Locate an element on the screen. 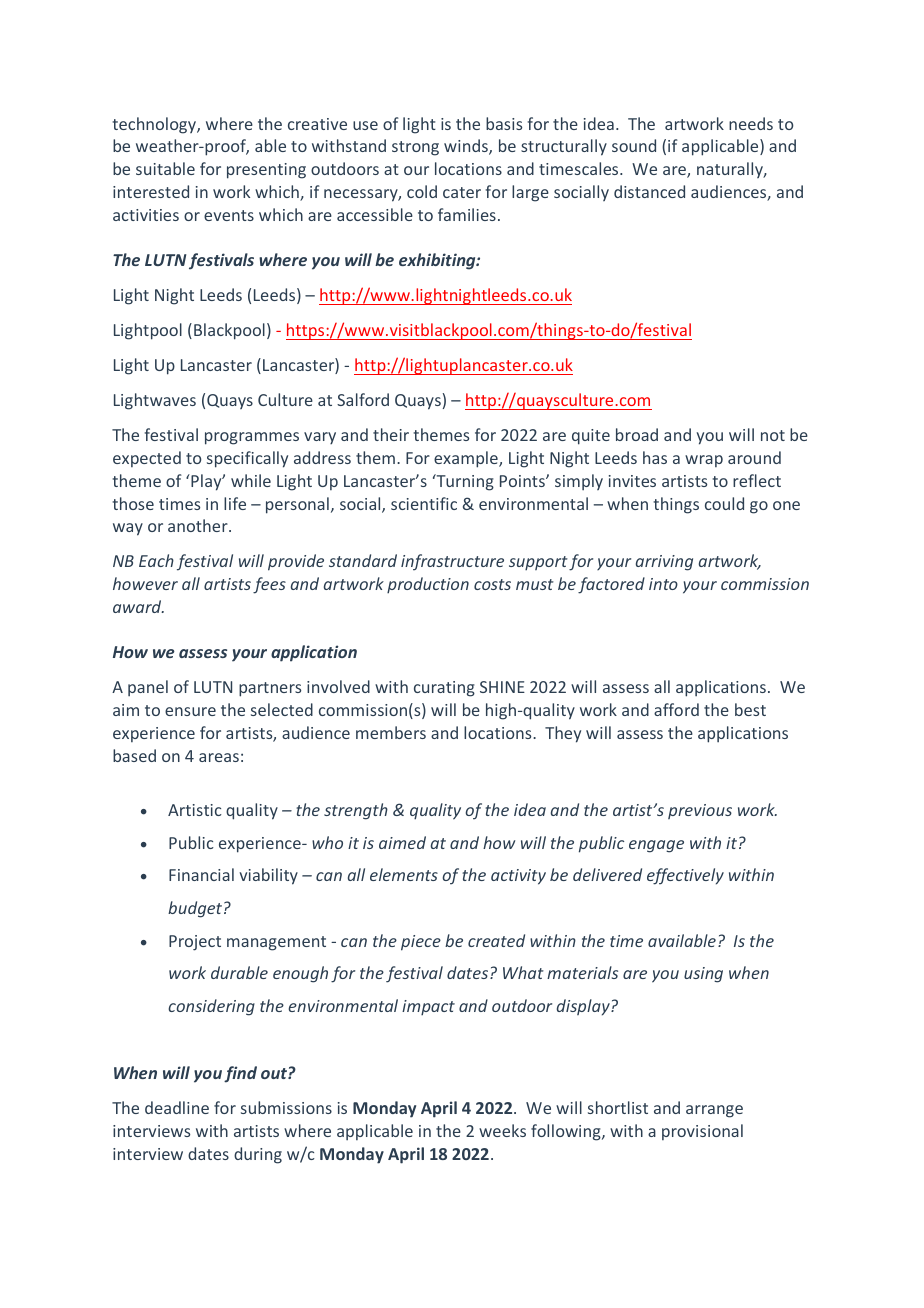  areas is located at coordinates (219, 757).
